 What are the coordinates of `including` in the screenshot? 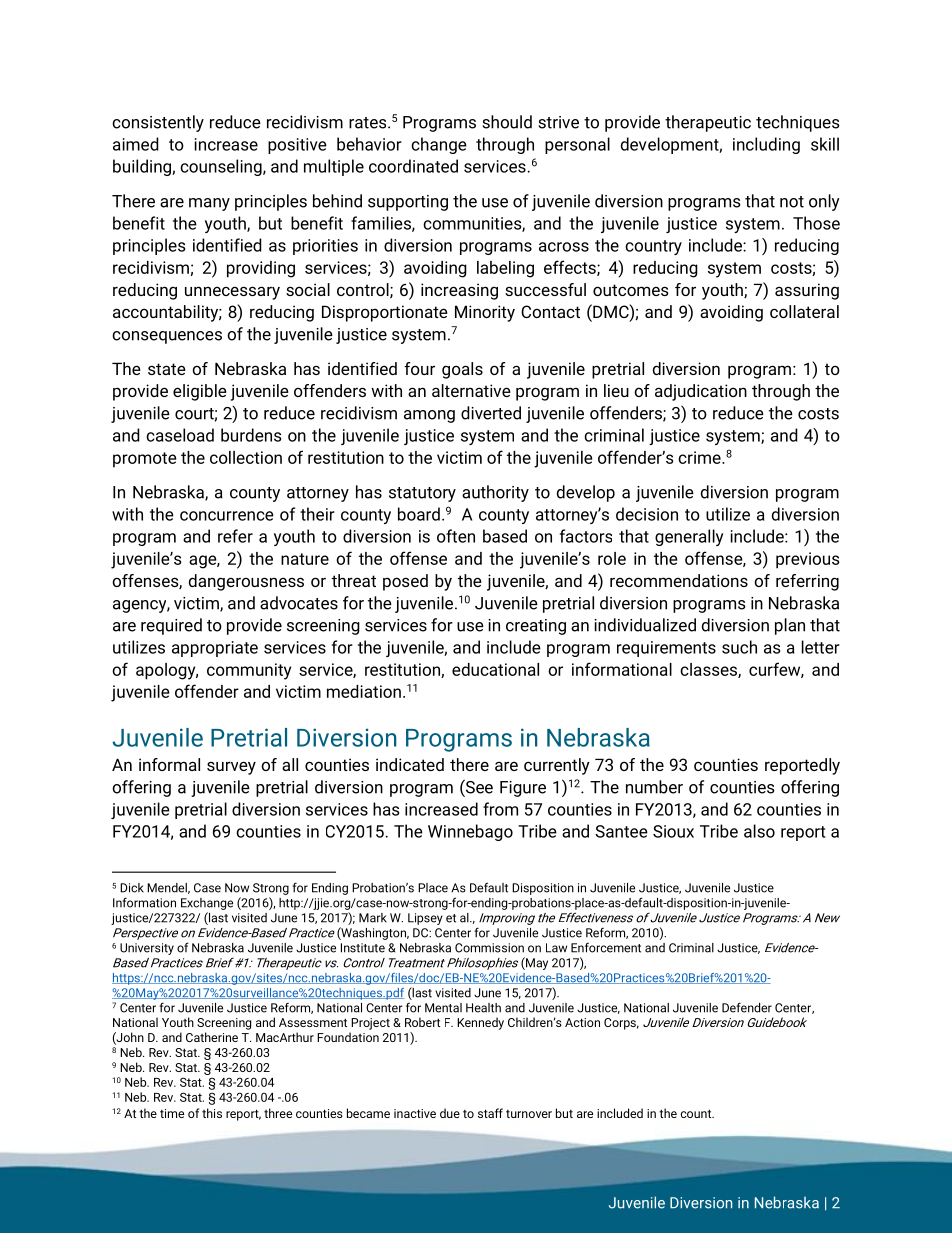 It's located at (766, 145).
